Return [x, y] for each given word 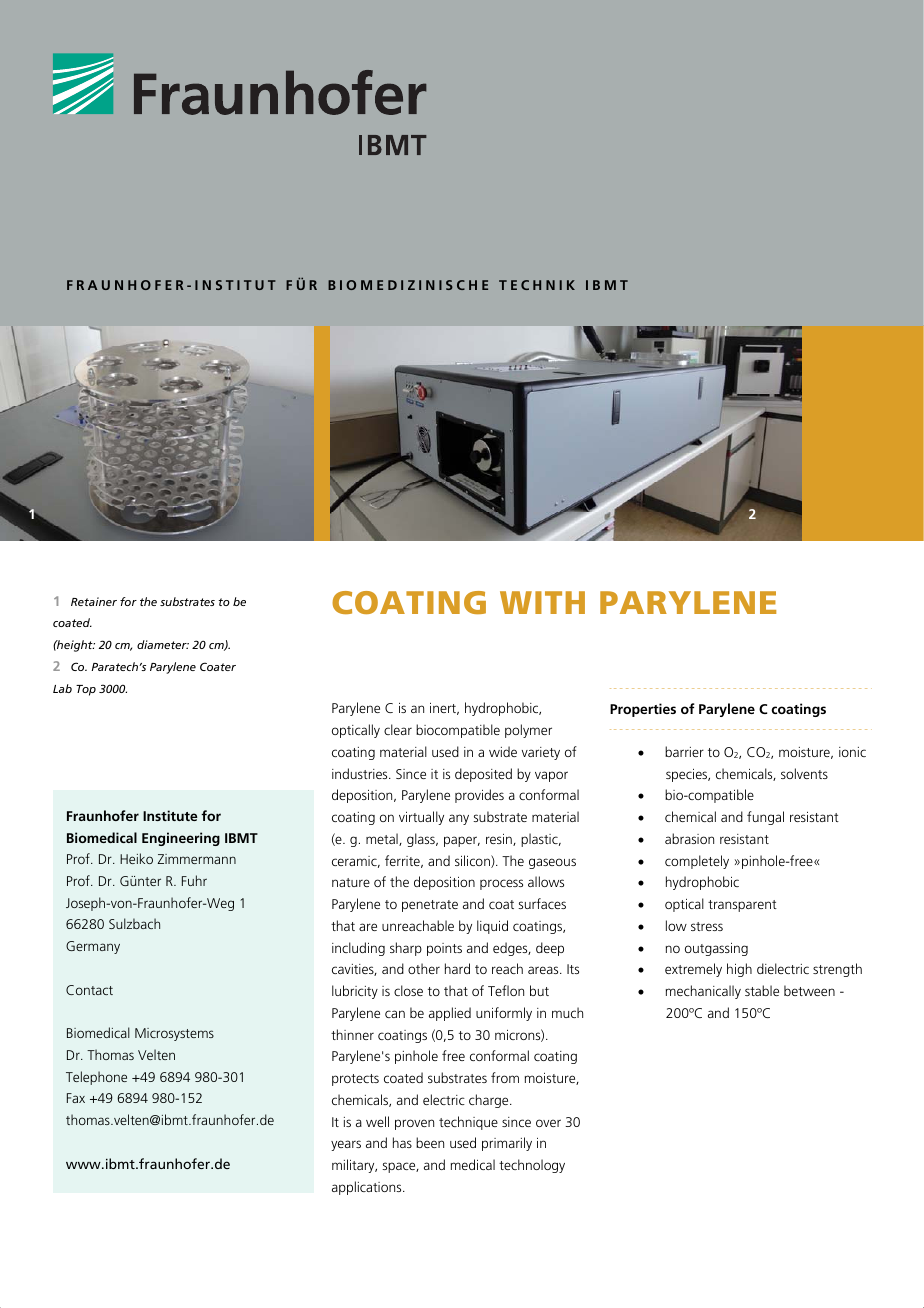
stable [762, 990]
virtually [421, 818]
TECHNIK [537, 285]
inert [444, 709]
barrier [684, 751]
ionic [852, 752]
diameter [163, 644]
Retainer [94, 601]
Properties [643, 710]
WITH [542, 602]
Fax [76, 1098]
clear [398, 729]
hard [457, 968]
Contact [89, 990]
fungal [765, 818]
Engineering [181, 839]
